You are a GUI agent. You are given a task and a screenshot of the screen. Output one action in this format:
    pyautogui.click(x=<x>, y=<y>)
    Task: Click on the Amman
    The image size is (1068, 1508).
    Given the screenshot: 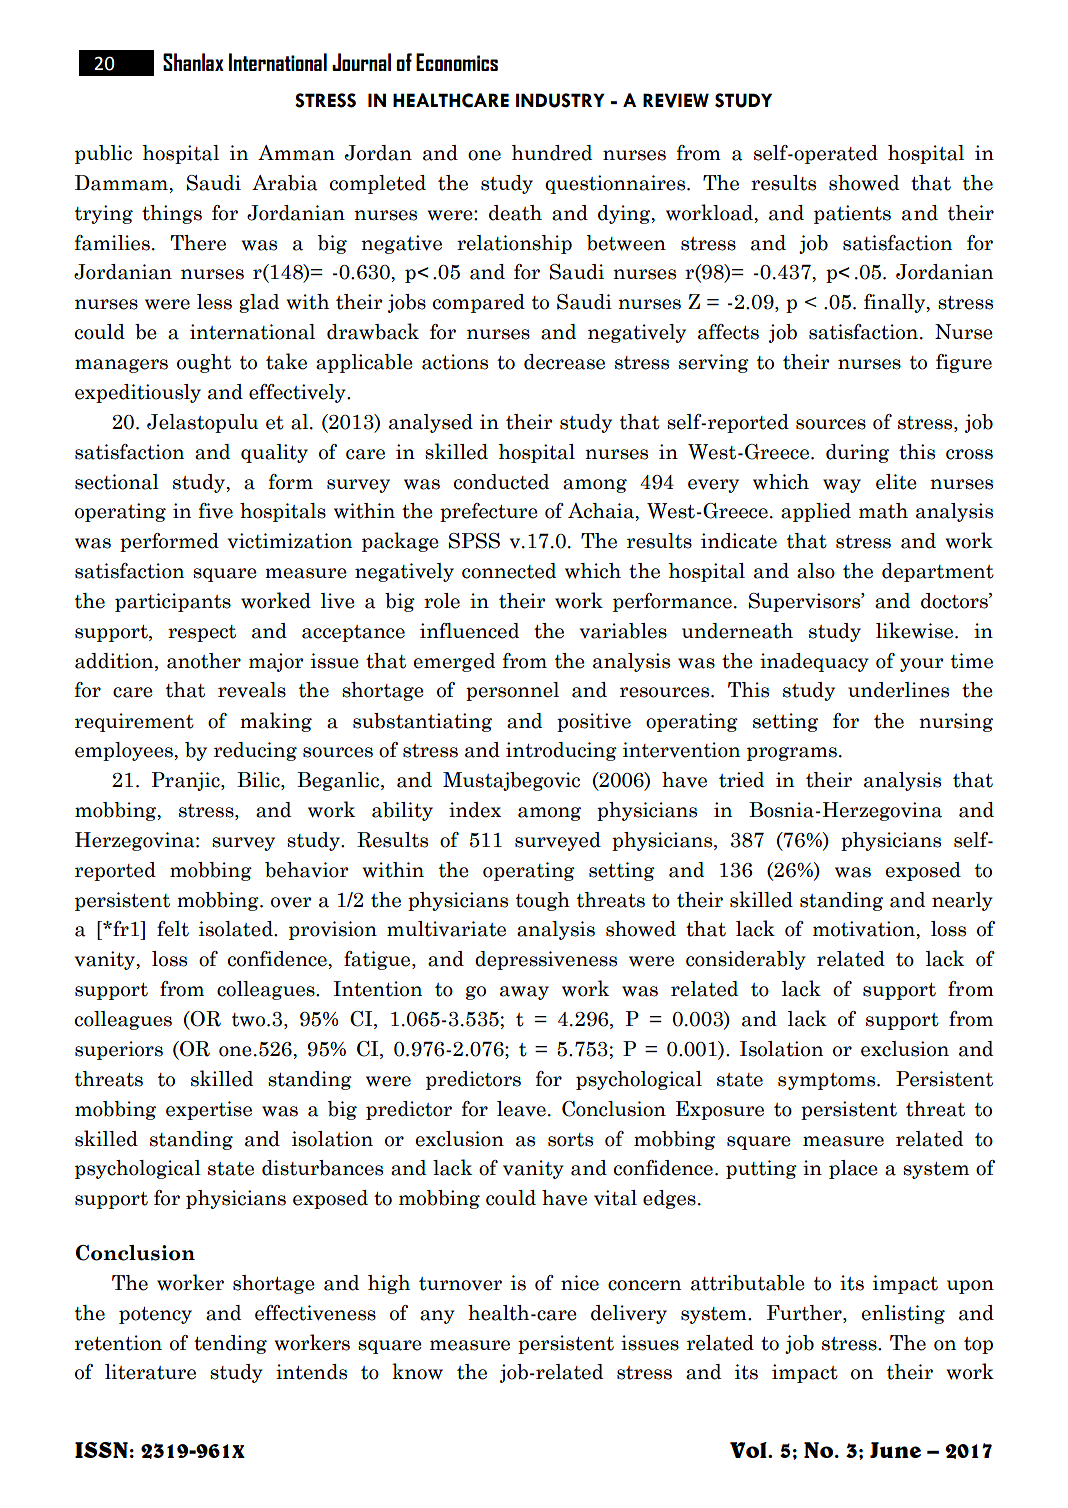 What is the action you would take?
    pyautogui.click(x=296, y=153)
